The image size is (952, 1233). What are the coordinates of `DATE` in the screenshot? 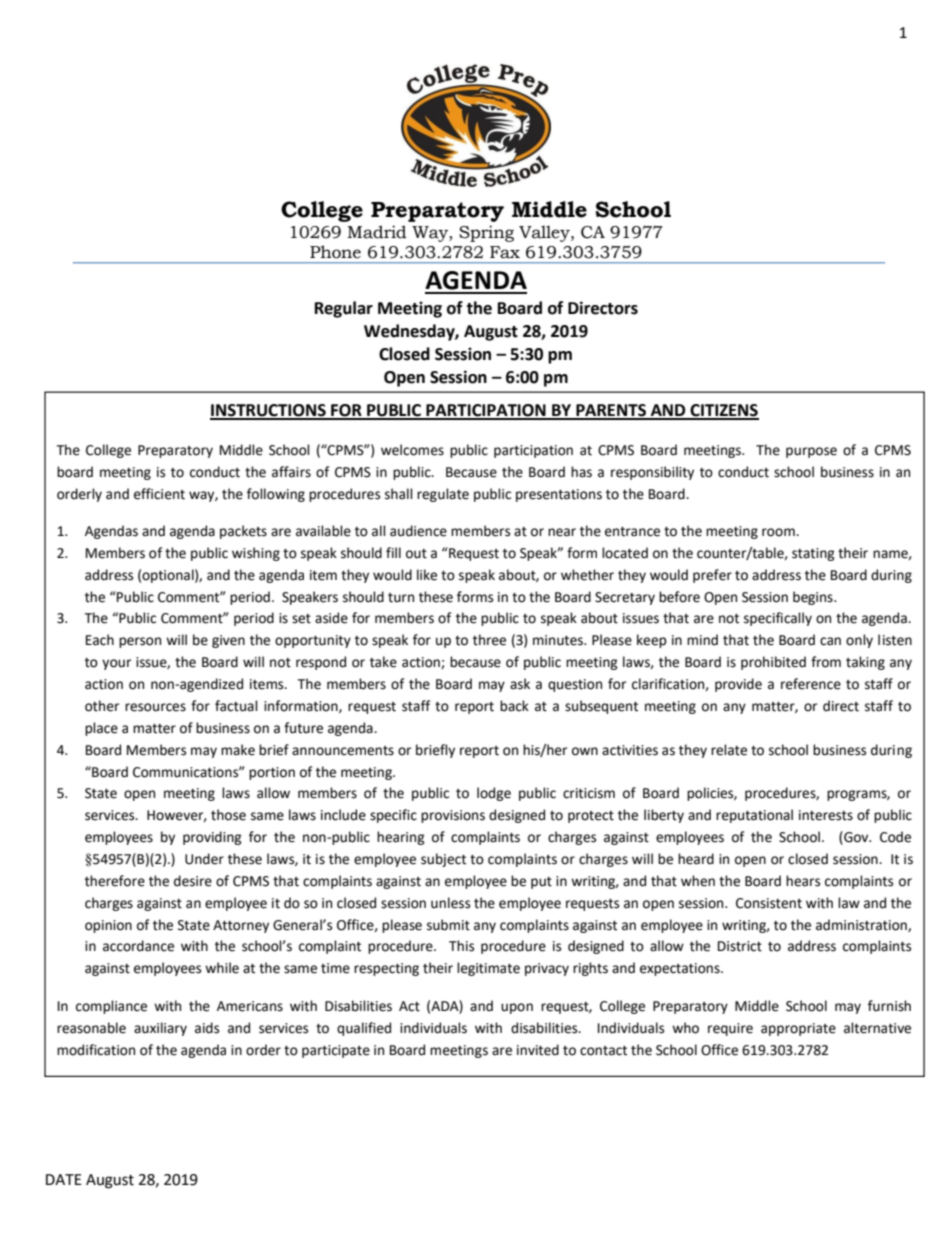 It's located at (64, 1179).
